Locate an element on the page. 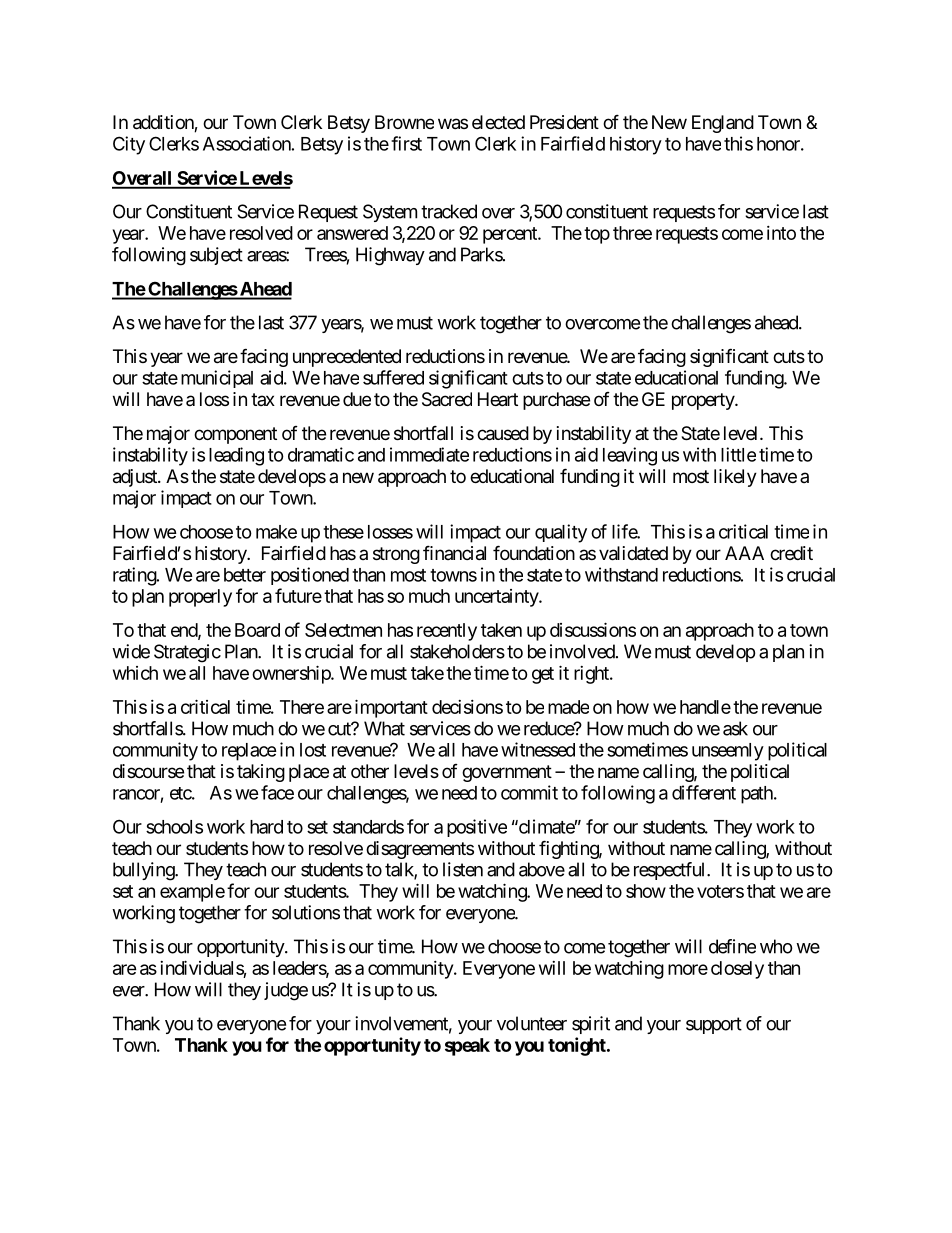  Association is located at coordinates (247, 143).
